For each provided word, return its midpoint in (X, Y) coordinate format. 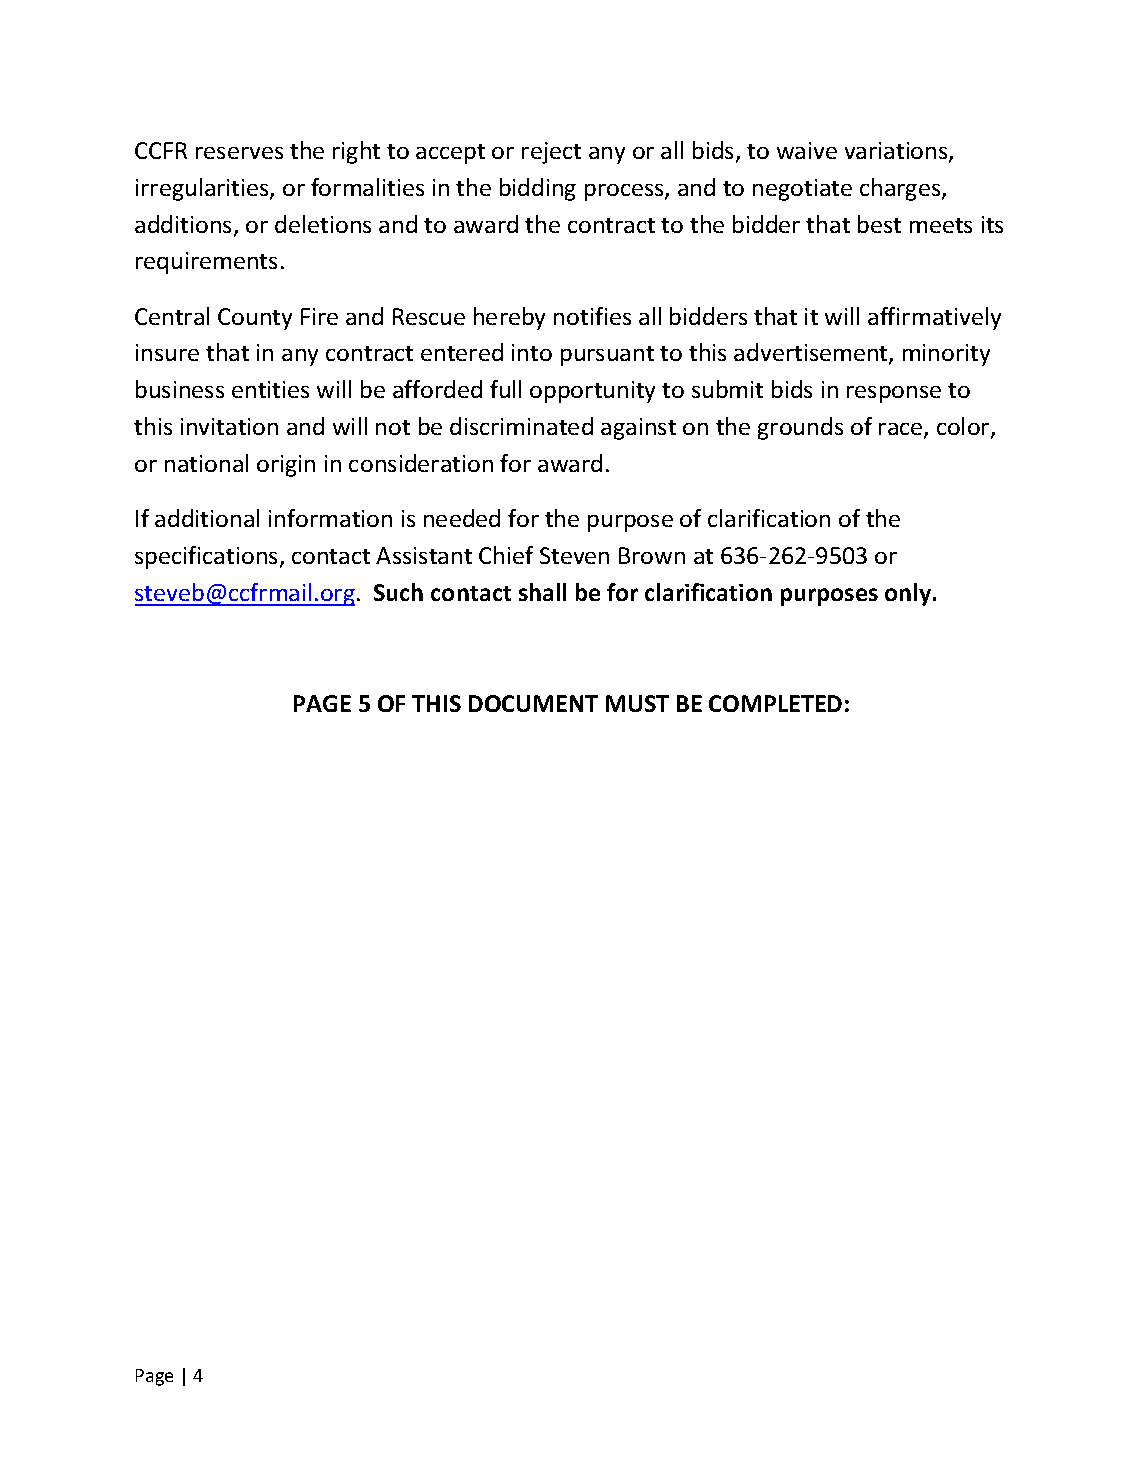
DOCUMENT (533, 703)
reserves (239, 153)
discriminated (521, 426)
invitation (229, 426)
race (902, 430)
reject (551, 153)
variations (897, 152)
